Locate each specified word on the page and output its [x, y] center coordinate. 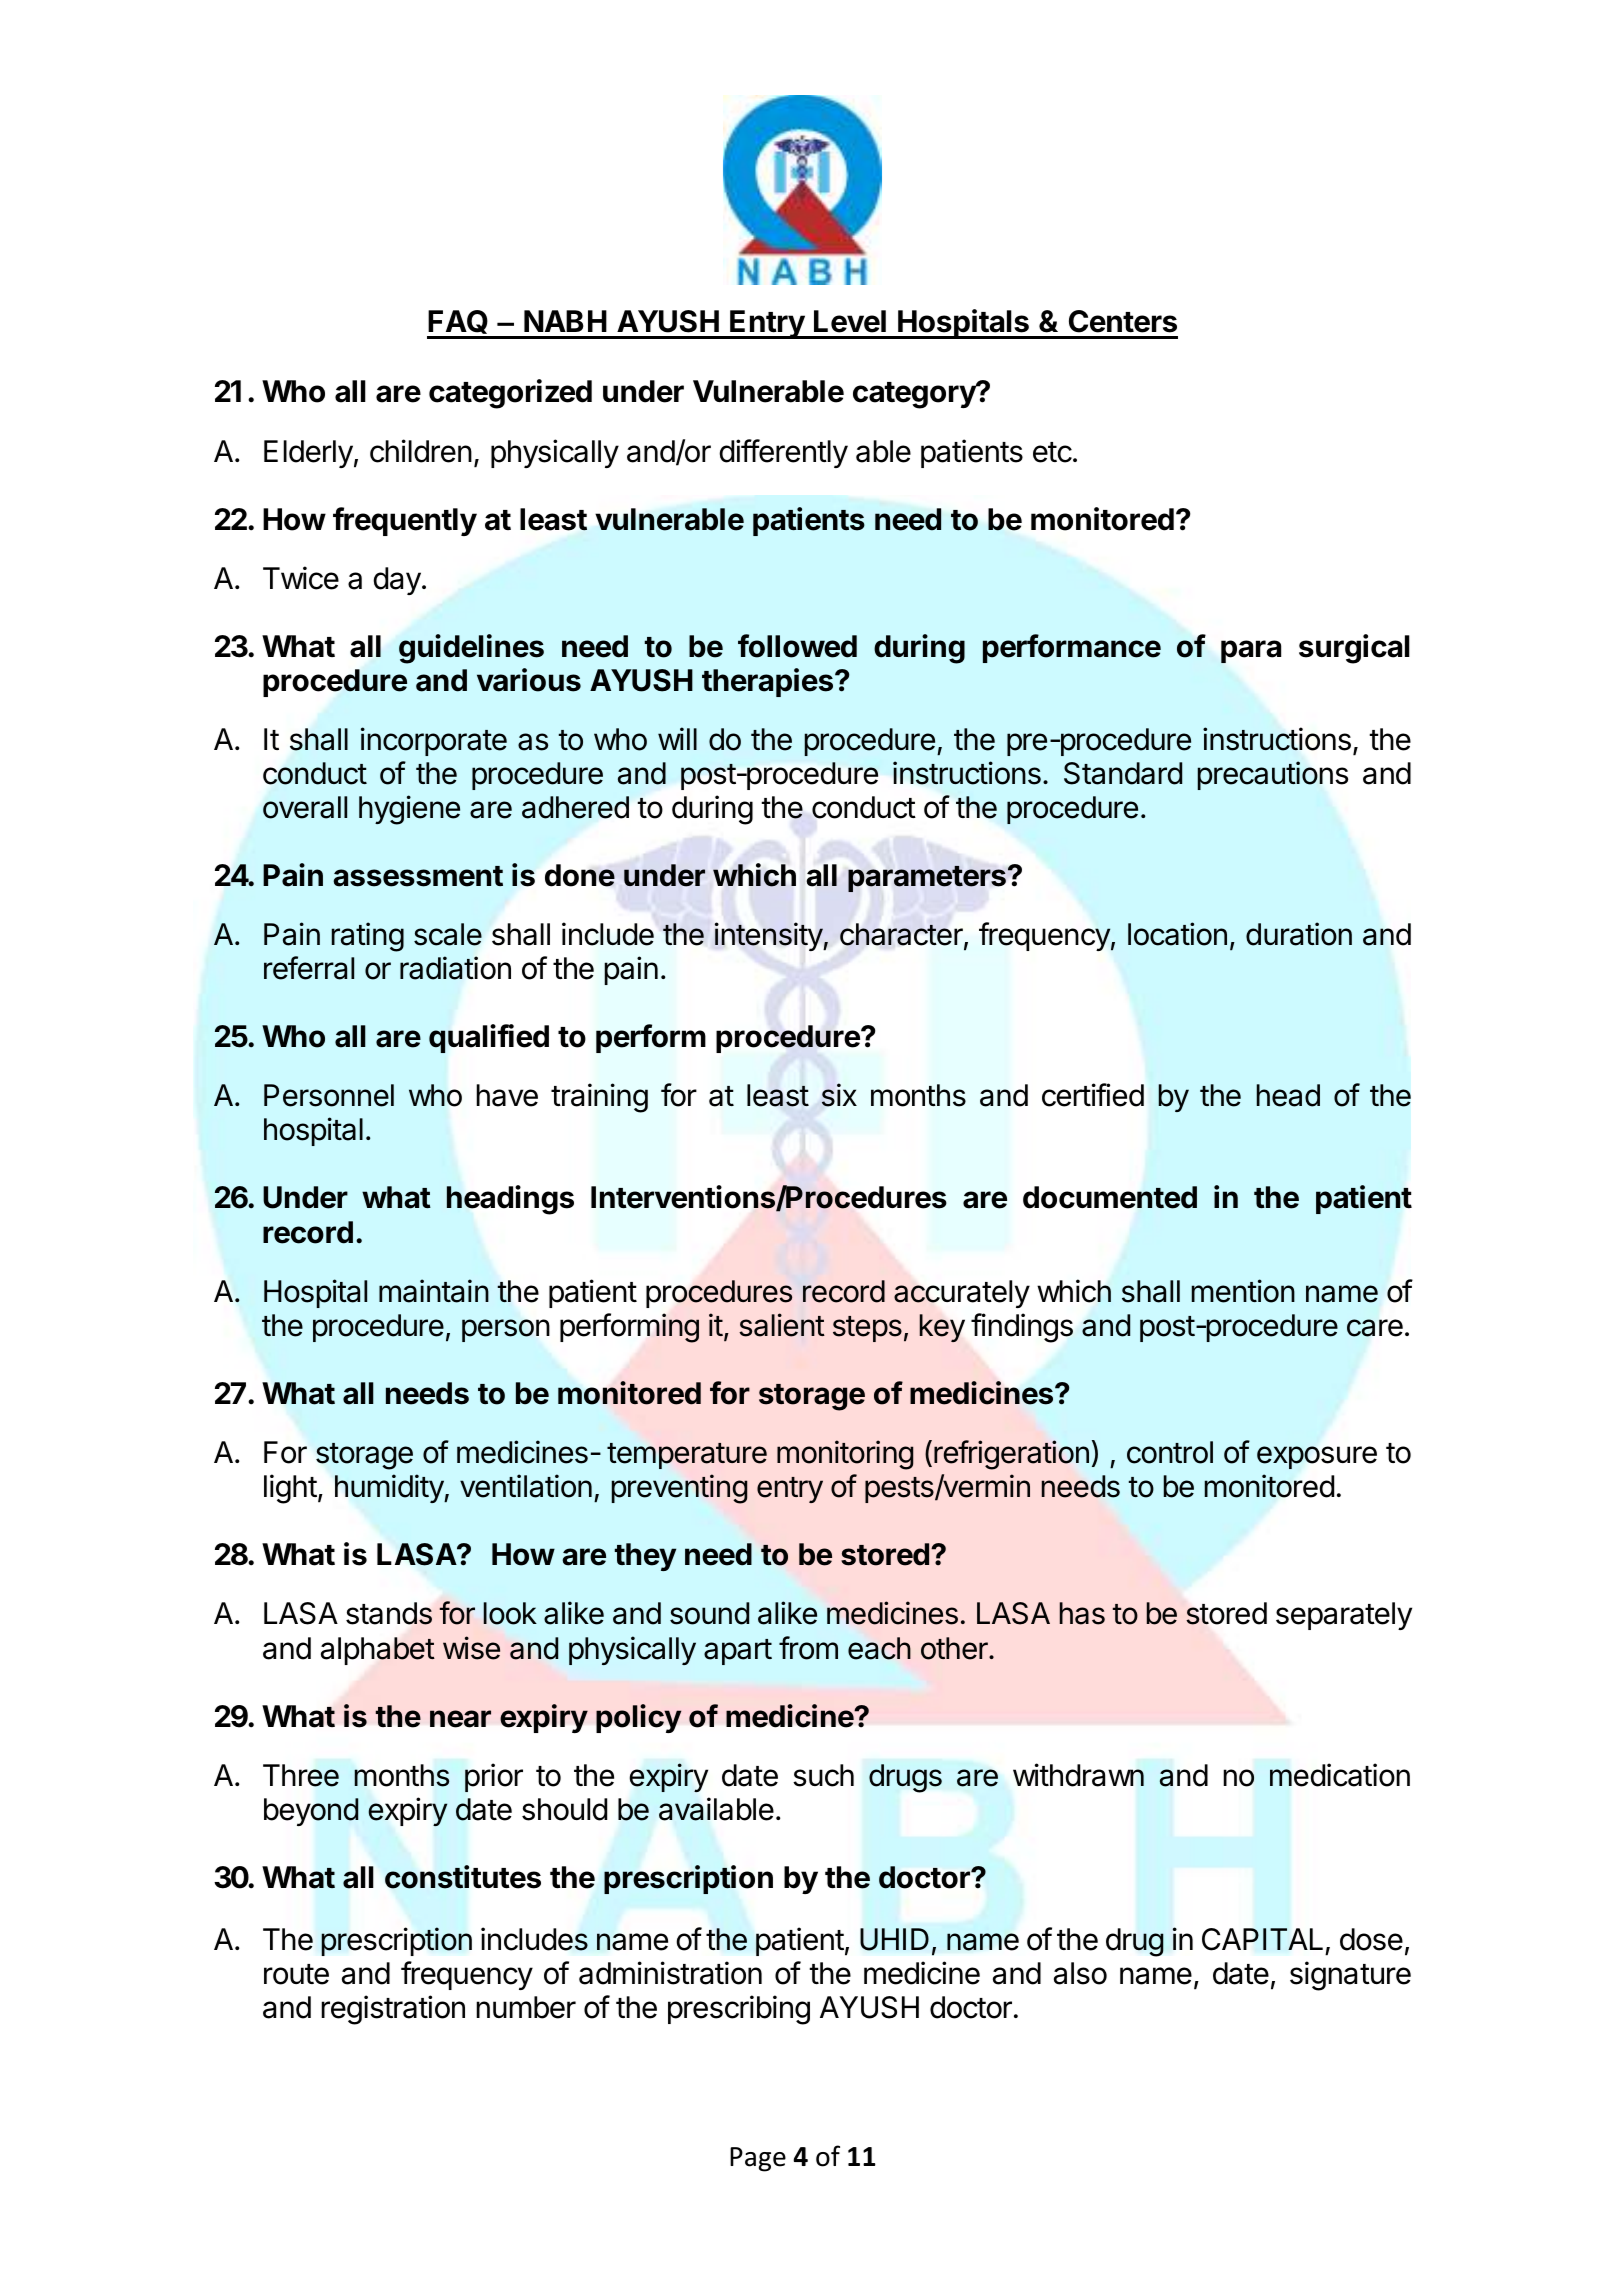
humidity [390, 1488]
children [421, 451]
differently [783, 453]
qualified [489, 1038]
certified [1093, 1095]
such [823, 1775]
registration [393, 2010]
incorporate [434, 741]
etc [1052, 452]
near [460, 1719]
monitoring [845, 1455]
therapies [767, 682]
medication [1340, 1775]
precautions [1273, 775]
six [839, 1095]
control [1170, 1452]
